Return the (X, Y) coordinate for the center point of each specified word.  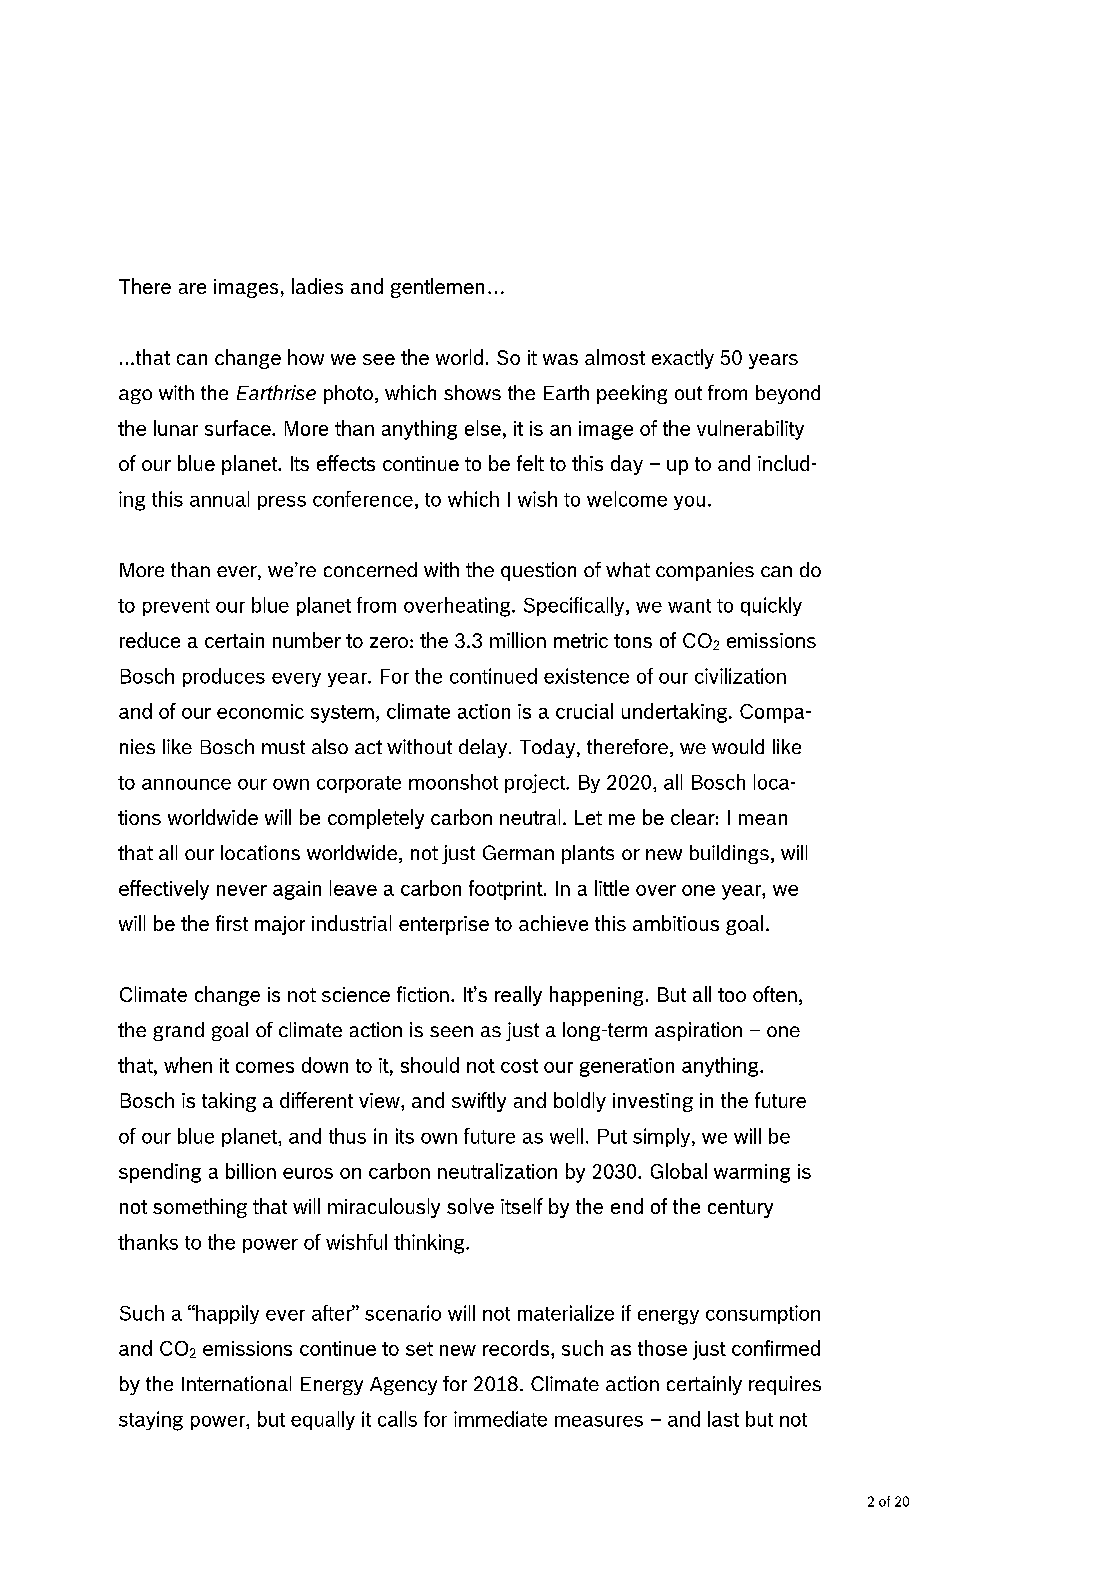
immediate (500, 1419)
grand (178, 1031)
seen (451, 1031)
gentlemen (437, 288)
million (518, 640)
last (723, 1419)
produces (224, 677)
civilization (740, 676)
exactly (683, 359)
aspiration (698, 1031)
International (236, 1383)
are (192, 288)
